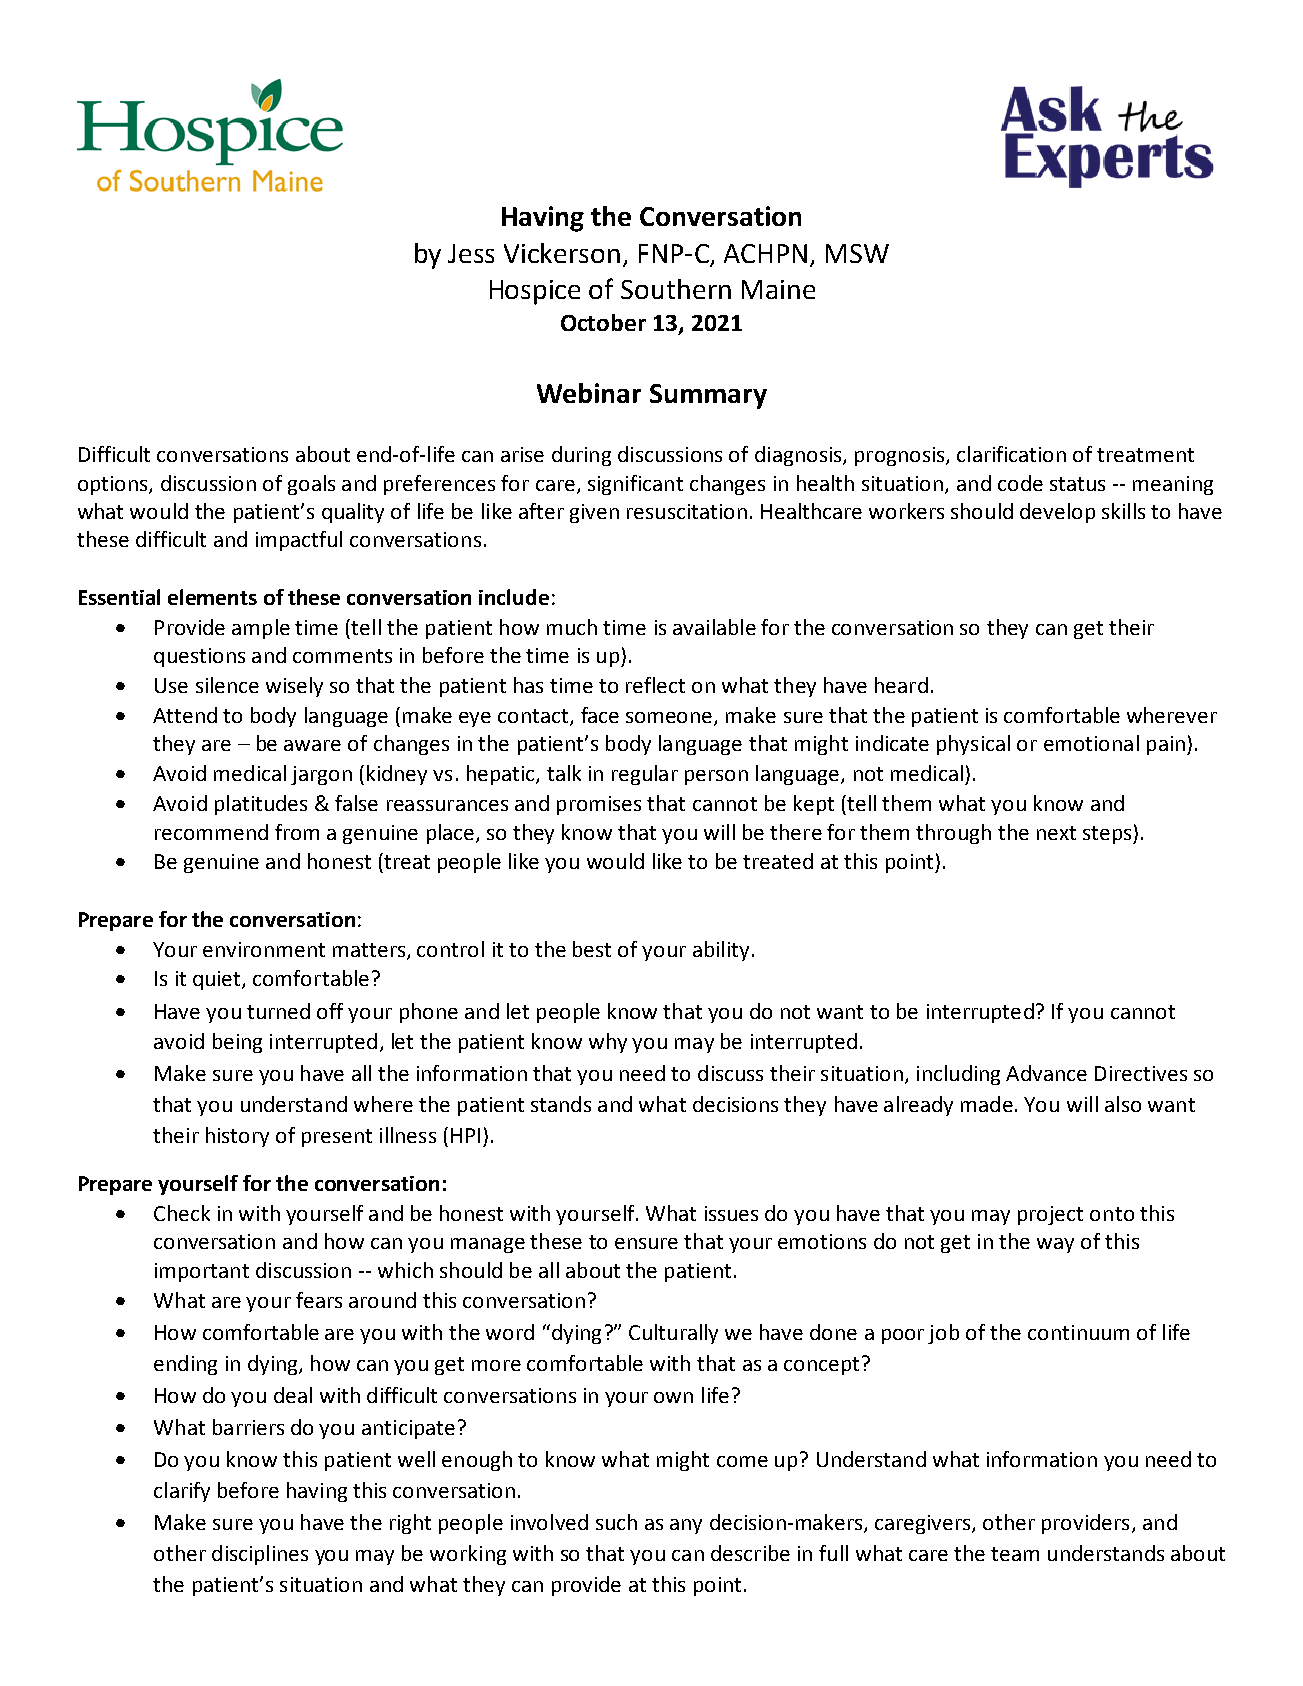  Describe the element at coordinates (1091, 743) in the screenshot. I see `emotional` at that location.
